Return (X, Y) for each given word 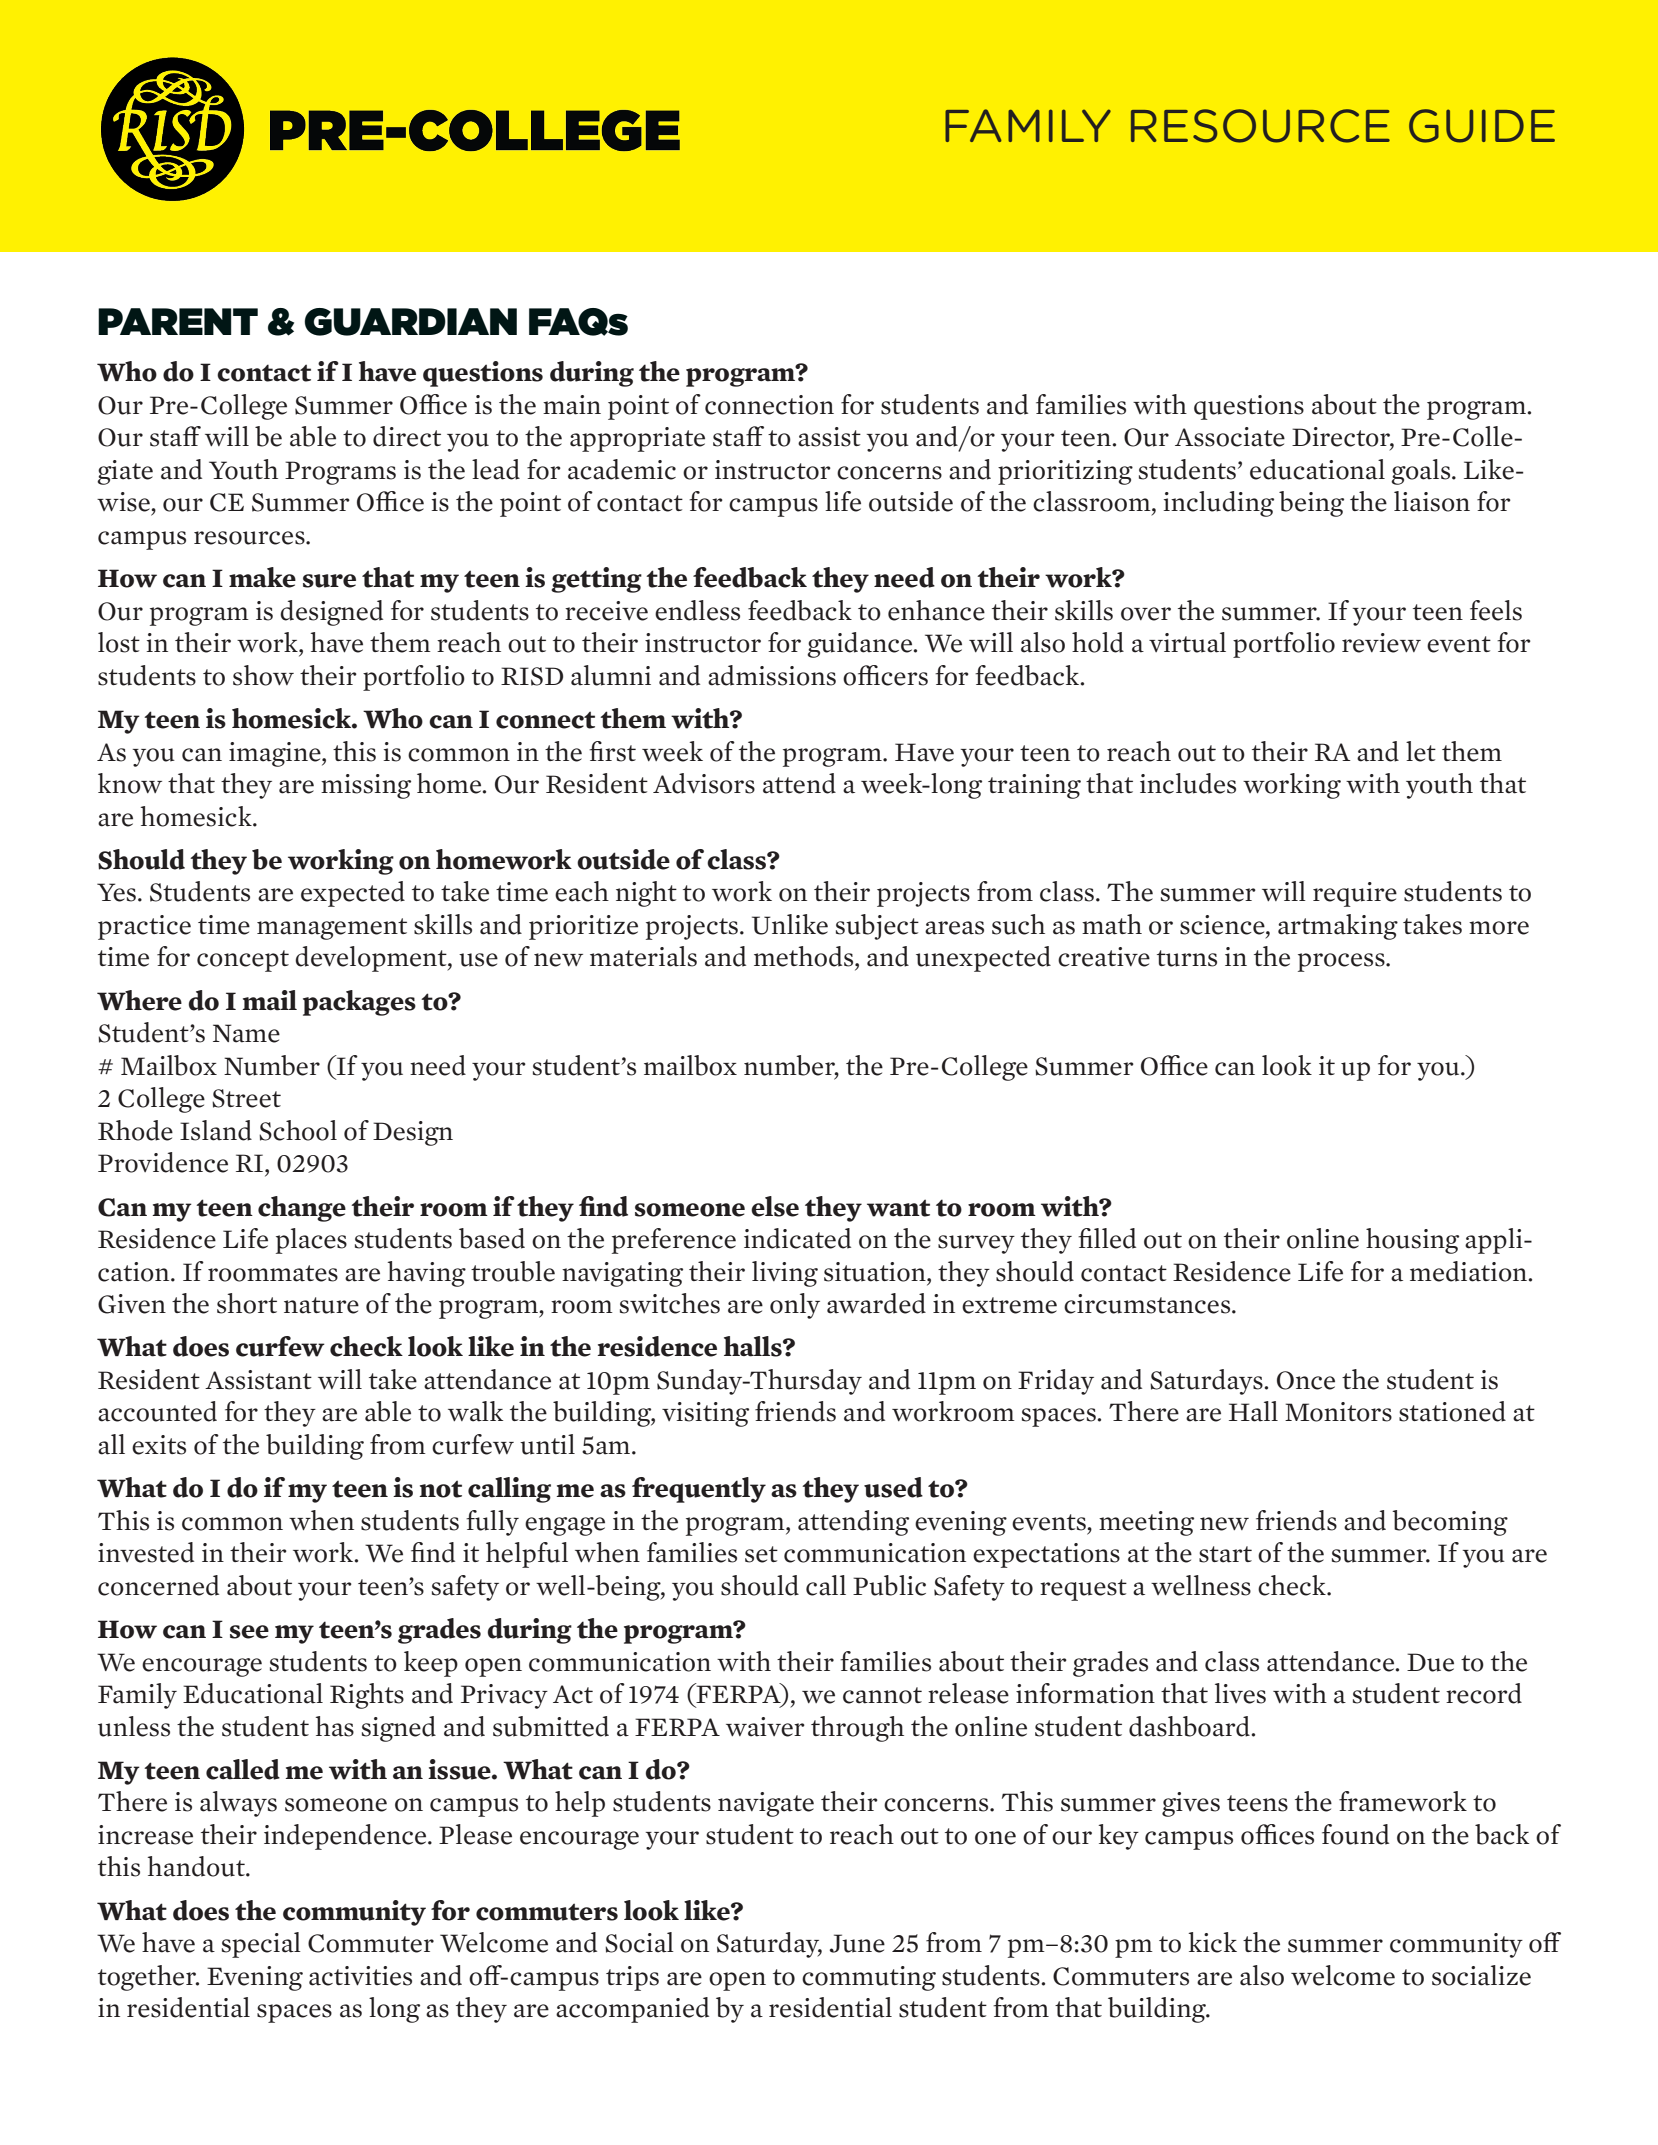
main (572, 405)
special (261, 1945)
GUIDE (1482, 126)
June (857, 1943)
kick (1212, 1942)
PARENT (178, 321)
